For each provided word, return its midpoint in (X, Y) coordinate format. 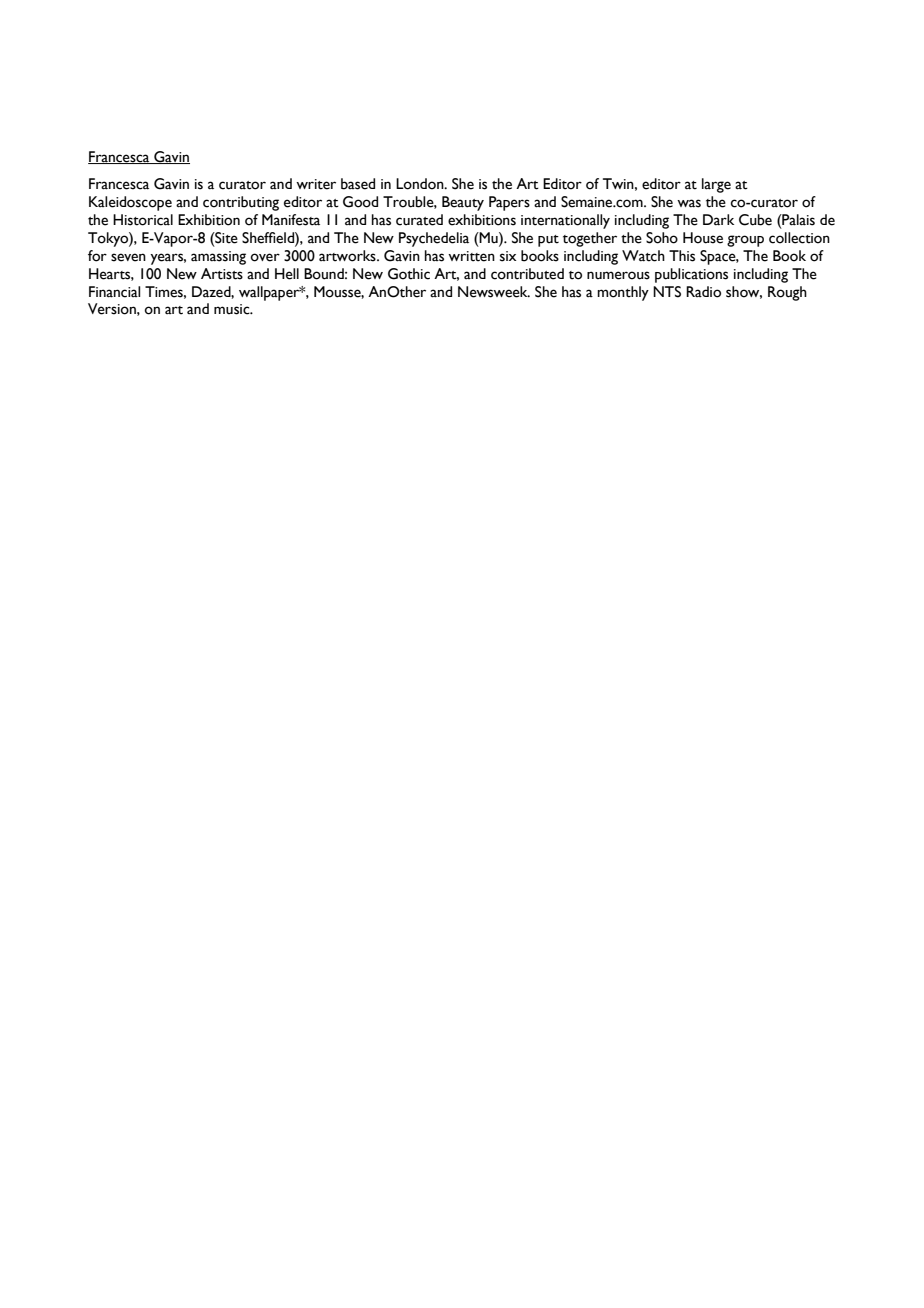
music (233, 309)
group (745, 241)
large (716, 185)
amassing (218, 258)
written (471, 256)
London (421, 184)
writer (316, 184)
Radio (703, 292)
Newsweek (494, 292)
